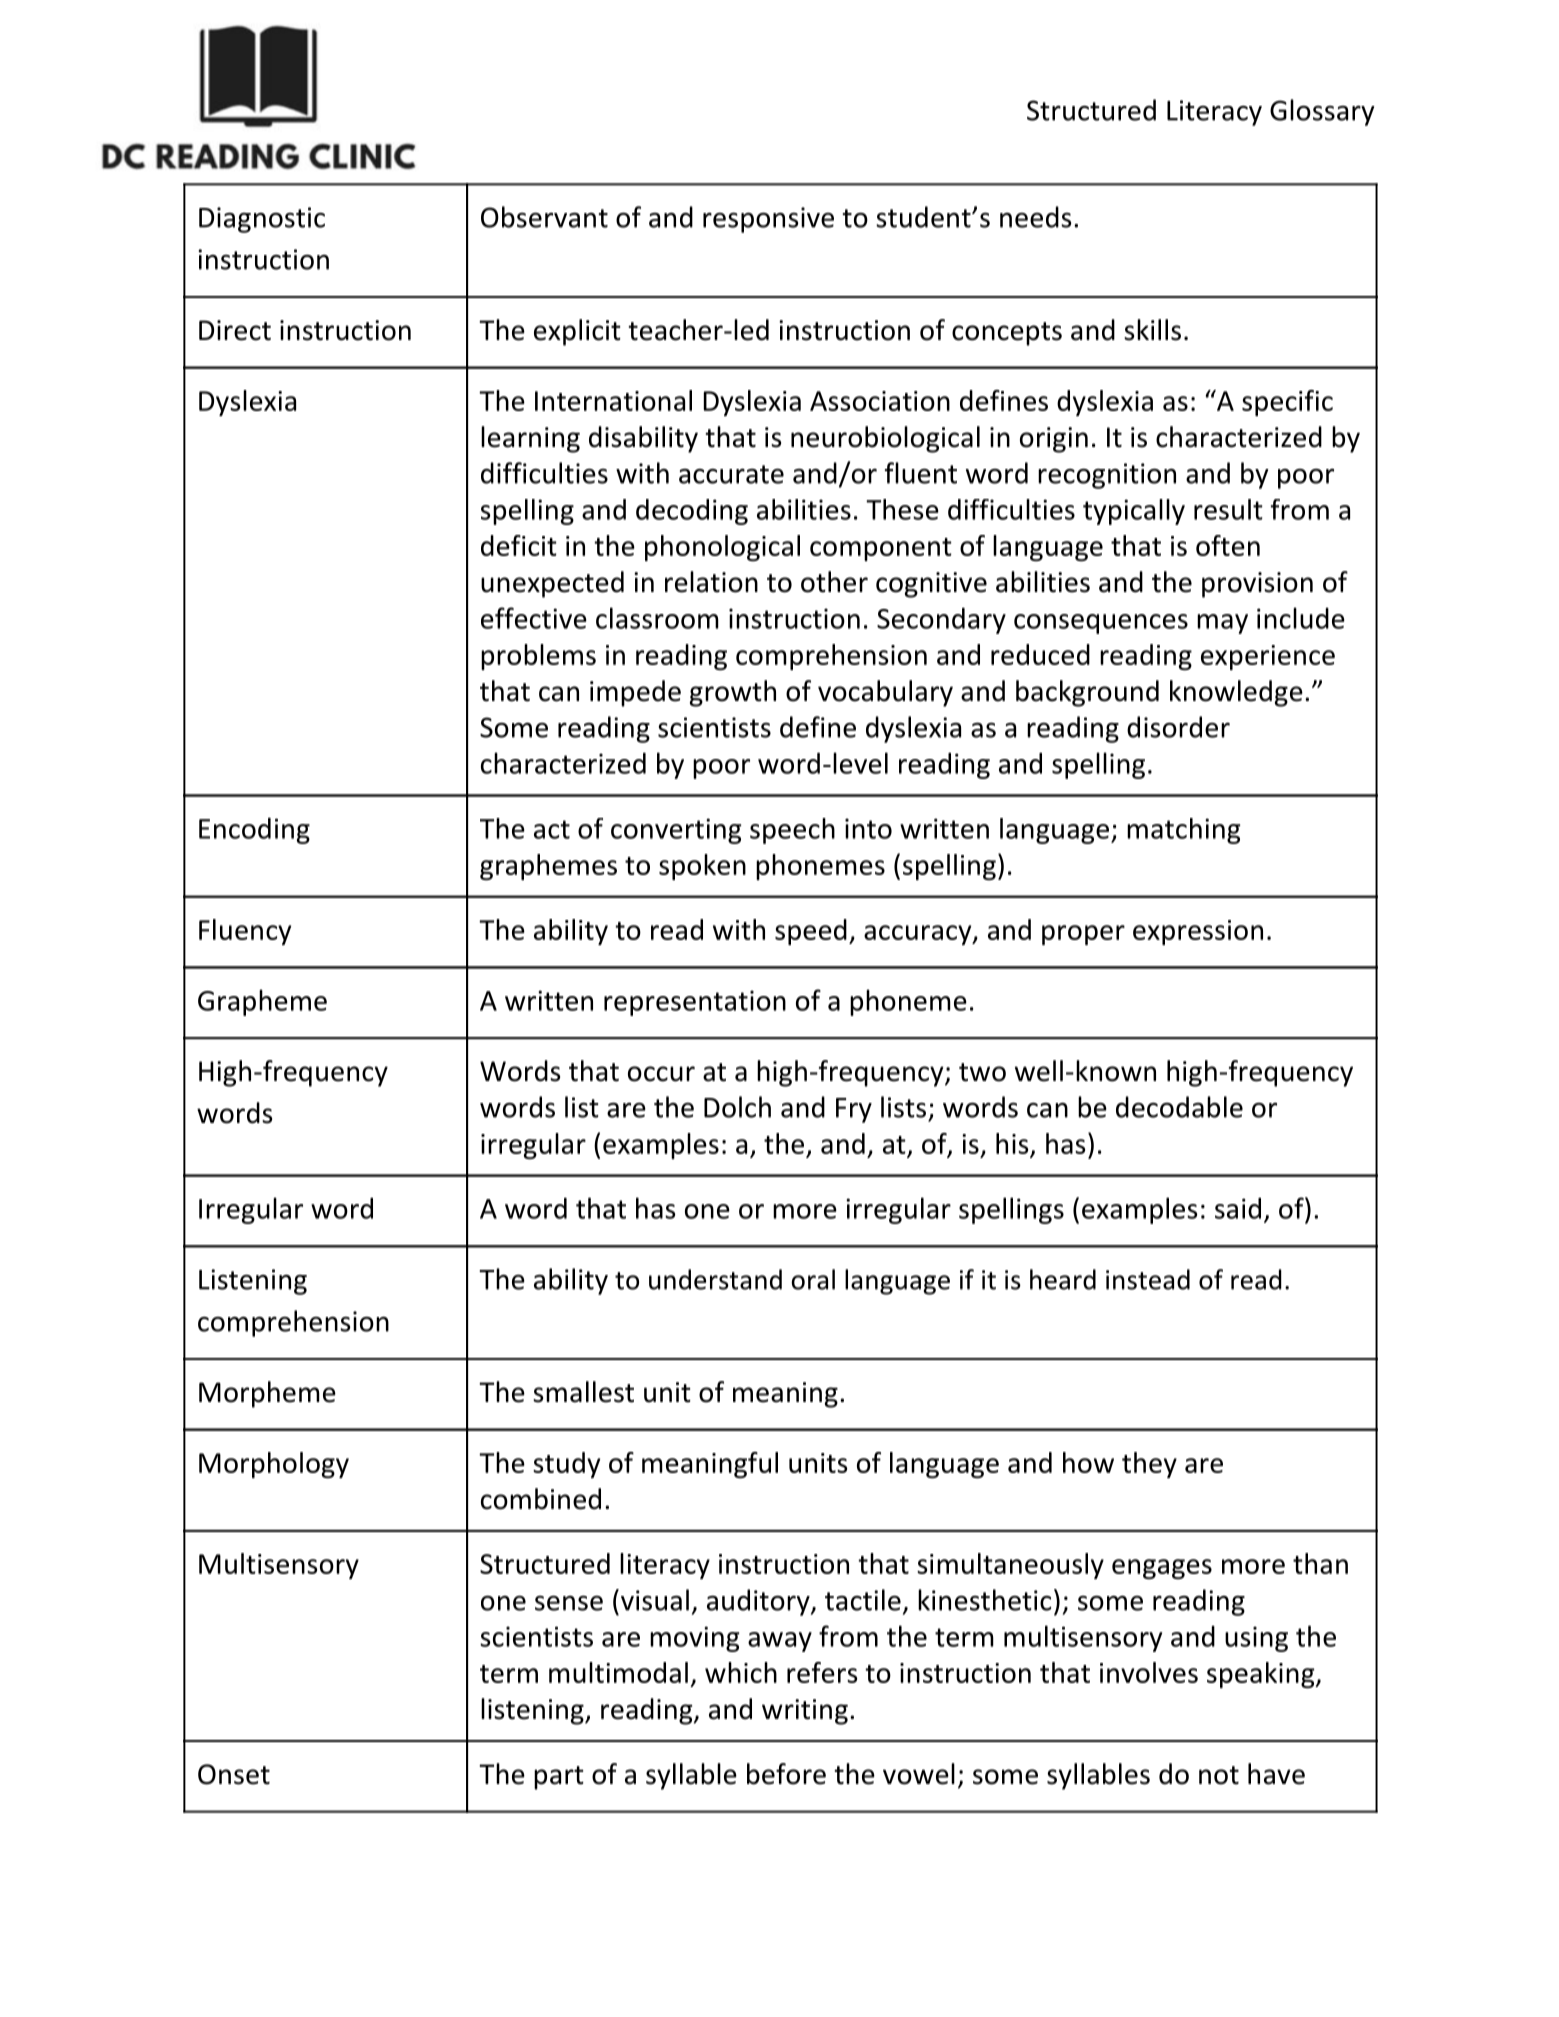 Image resolution: width=1559 pixels, height=2017 pixels. Describe the element at coordinates (1322, 112) in the document. I see `Glossary` at that location.
